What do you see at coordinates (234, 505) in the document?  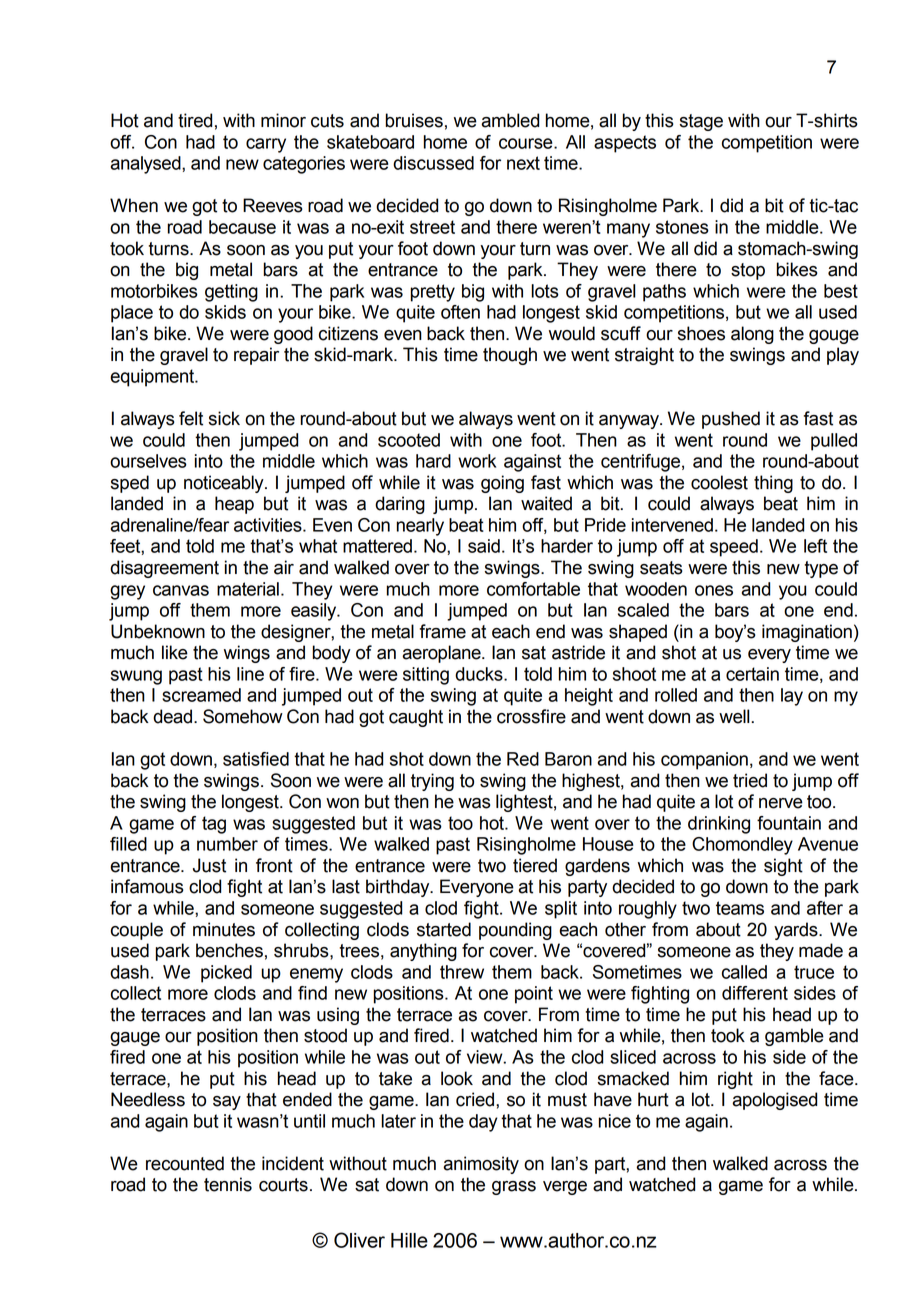 I see `heap` at bounding box center [234, 505].
